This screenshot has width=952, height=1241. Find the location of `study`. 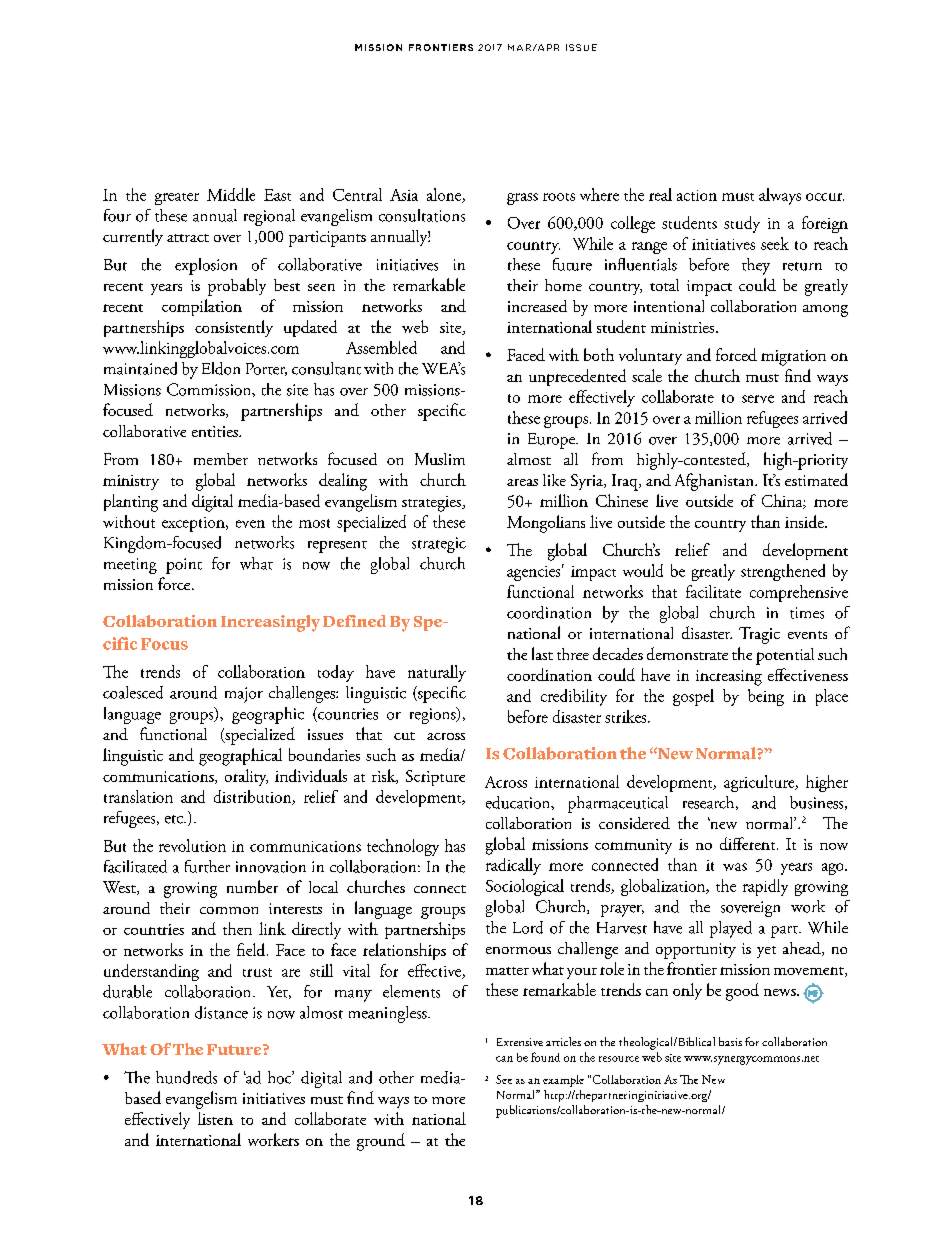

study is located at coordinates (742, 224).
